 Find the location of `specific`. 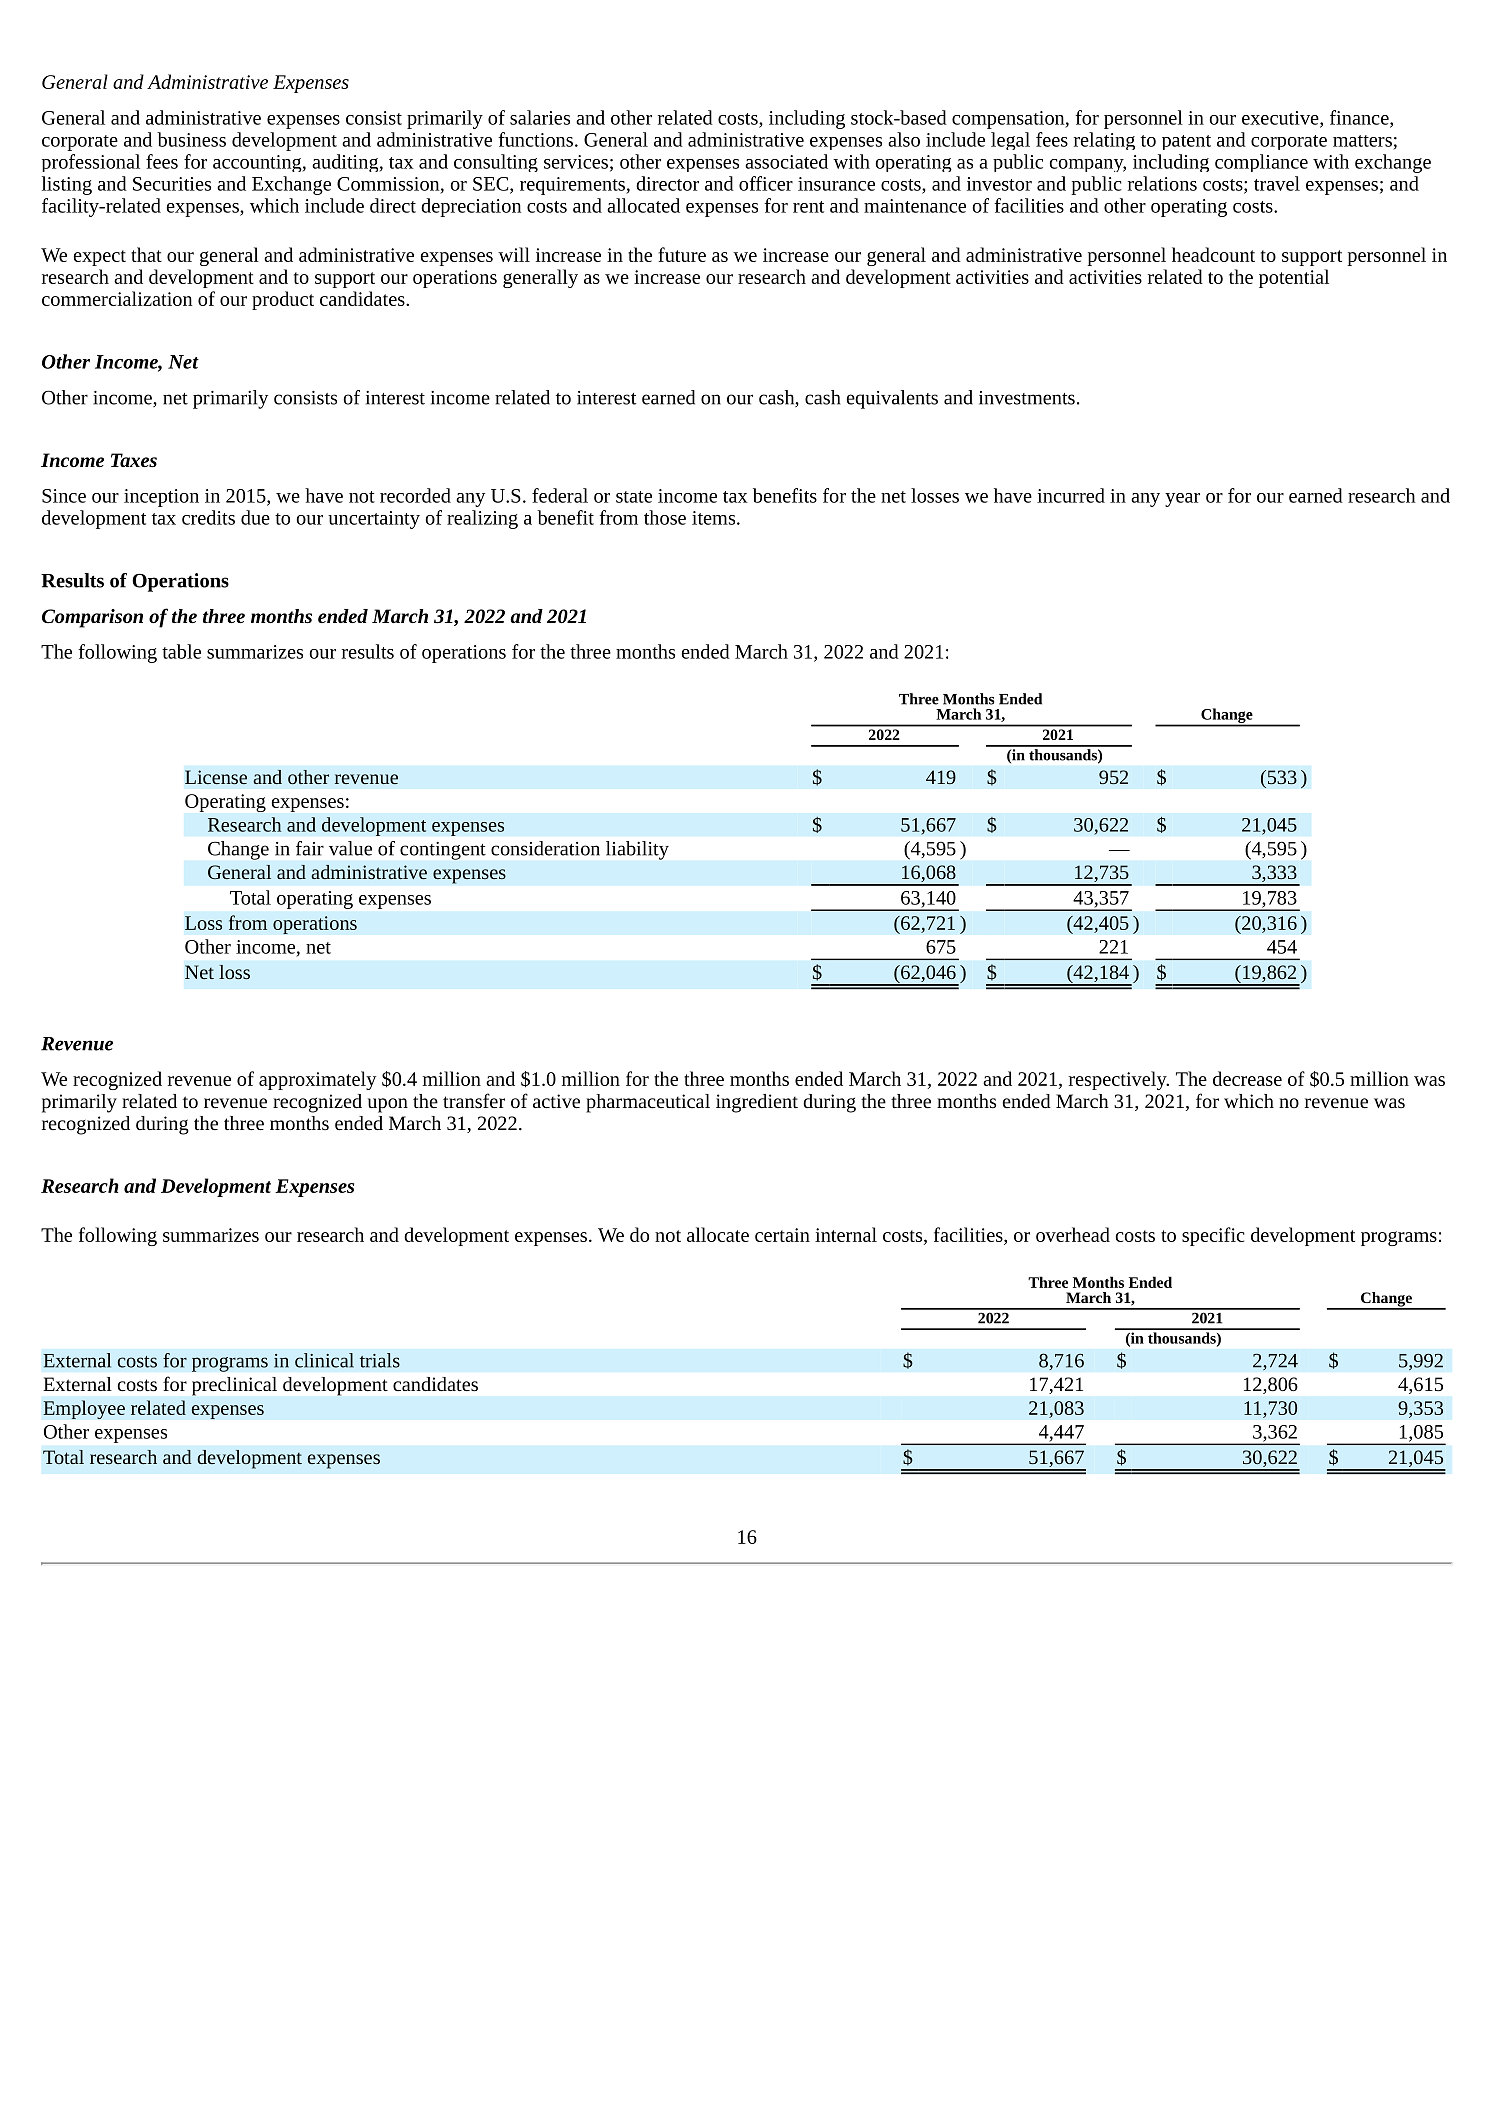

specific is located at coordinates (1213, 1236).
